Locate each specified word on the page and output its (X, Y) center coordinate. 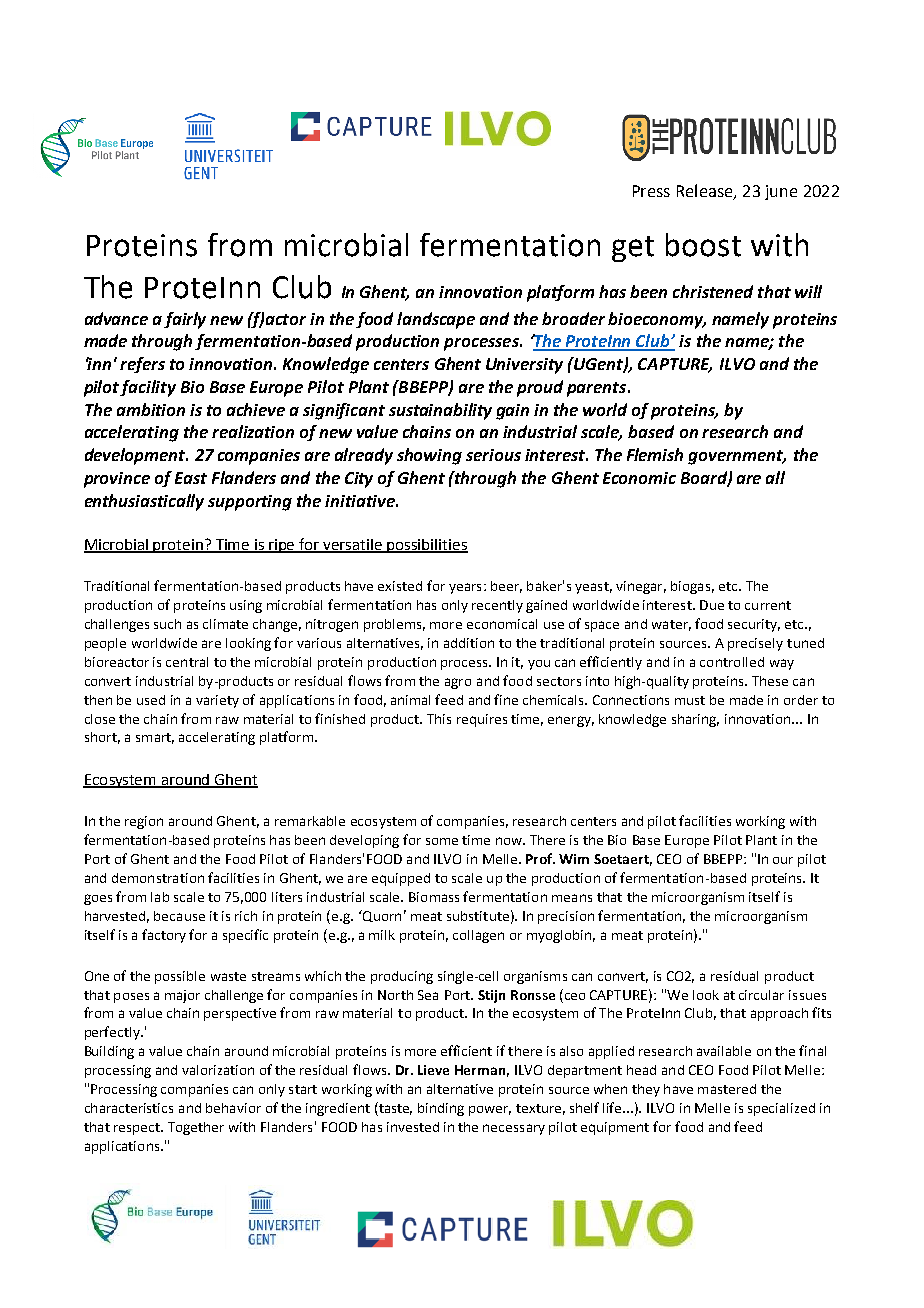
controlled (732, 662)
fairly (185, 320)
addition (469, 643)
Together (196, 1128)
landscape (436, 320)
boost (703, 245)
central (187, 662)
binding (441, 1109)
